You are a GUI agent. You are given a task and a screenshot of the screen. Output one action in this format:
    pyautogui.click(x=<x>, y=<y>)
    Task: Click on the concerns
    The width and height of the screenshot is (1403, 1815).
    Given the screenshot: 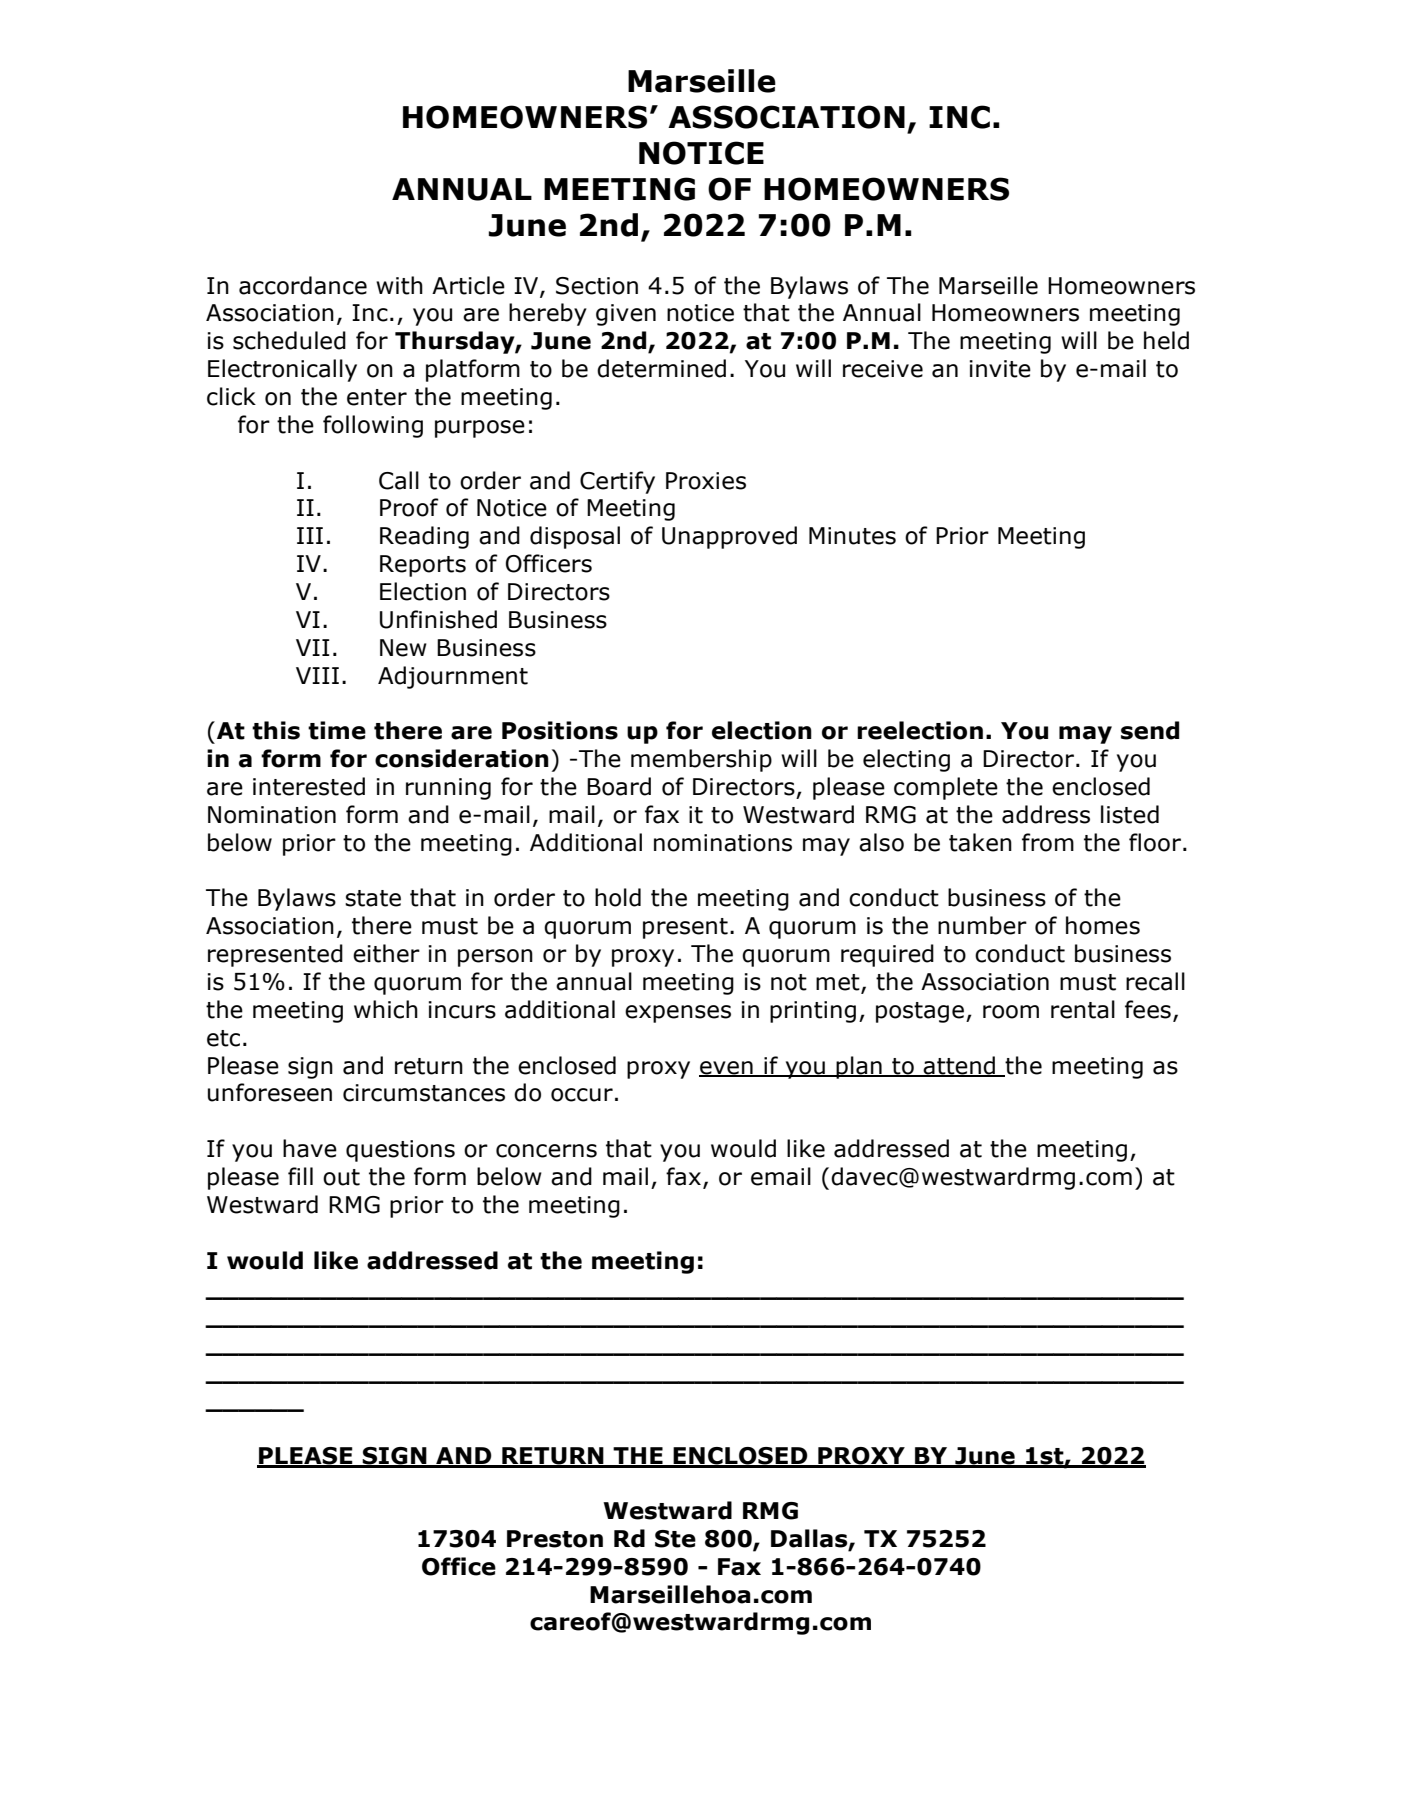 What is the action you would take?
    pyautogui.click(x=546, y=1151)
